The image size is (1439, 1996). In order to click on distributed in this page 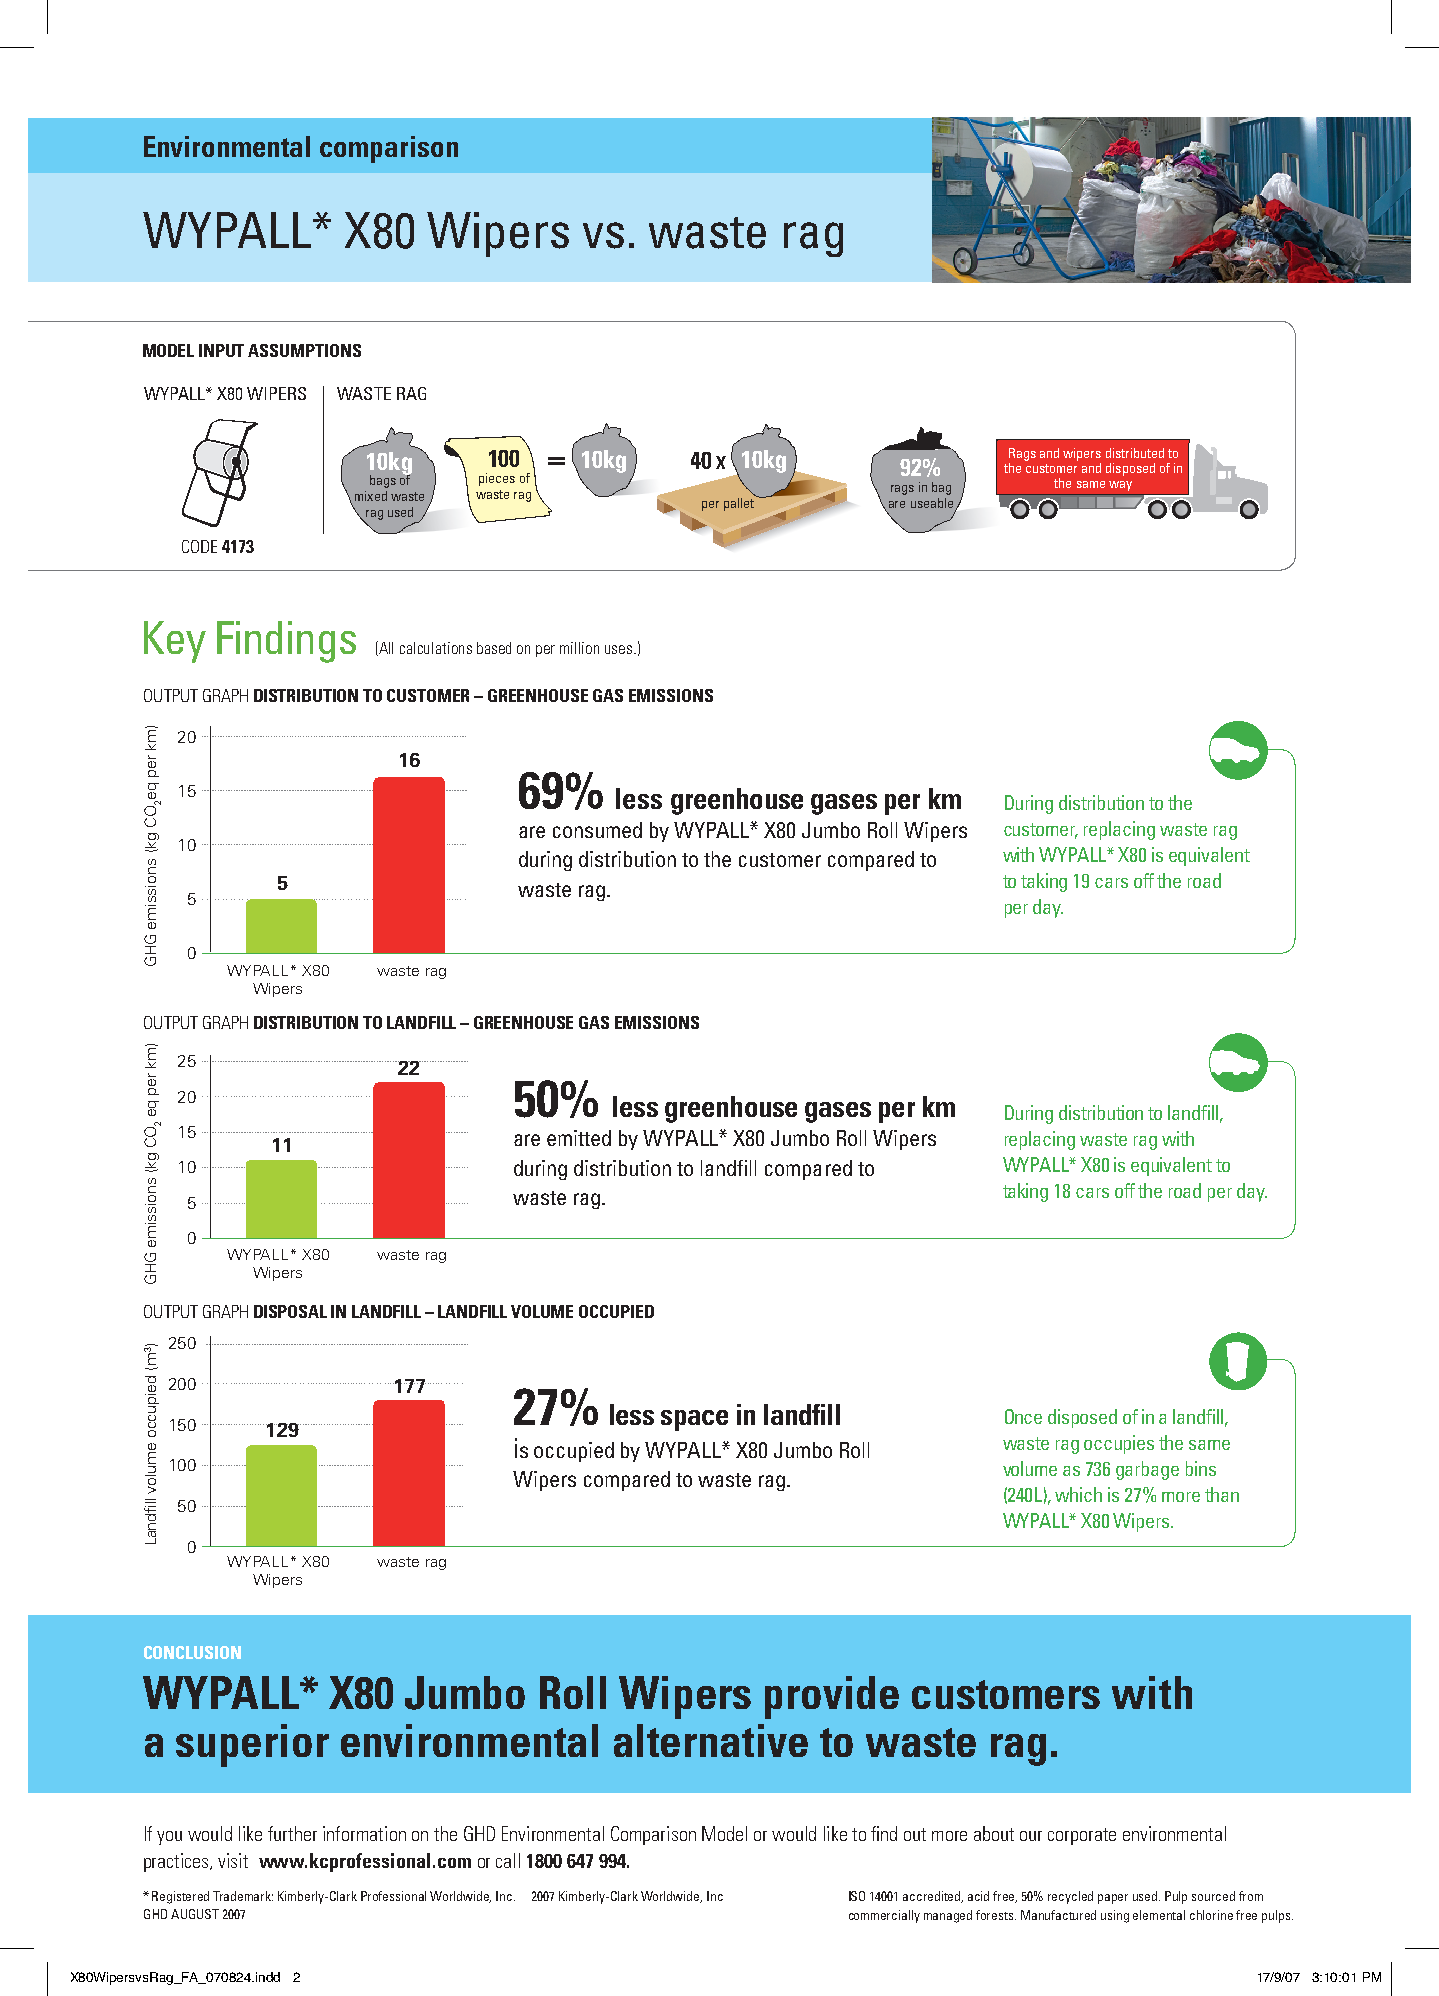, I will do `click(1135, 453)`.
